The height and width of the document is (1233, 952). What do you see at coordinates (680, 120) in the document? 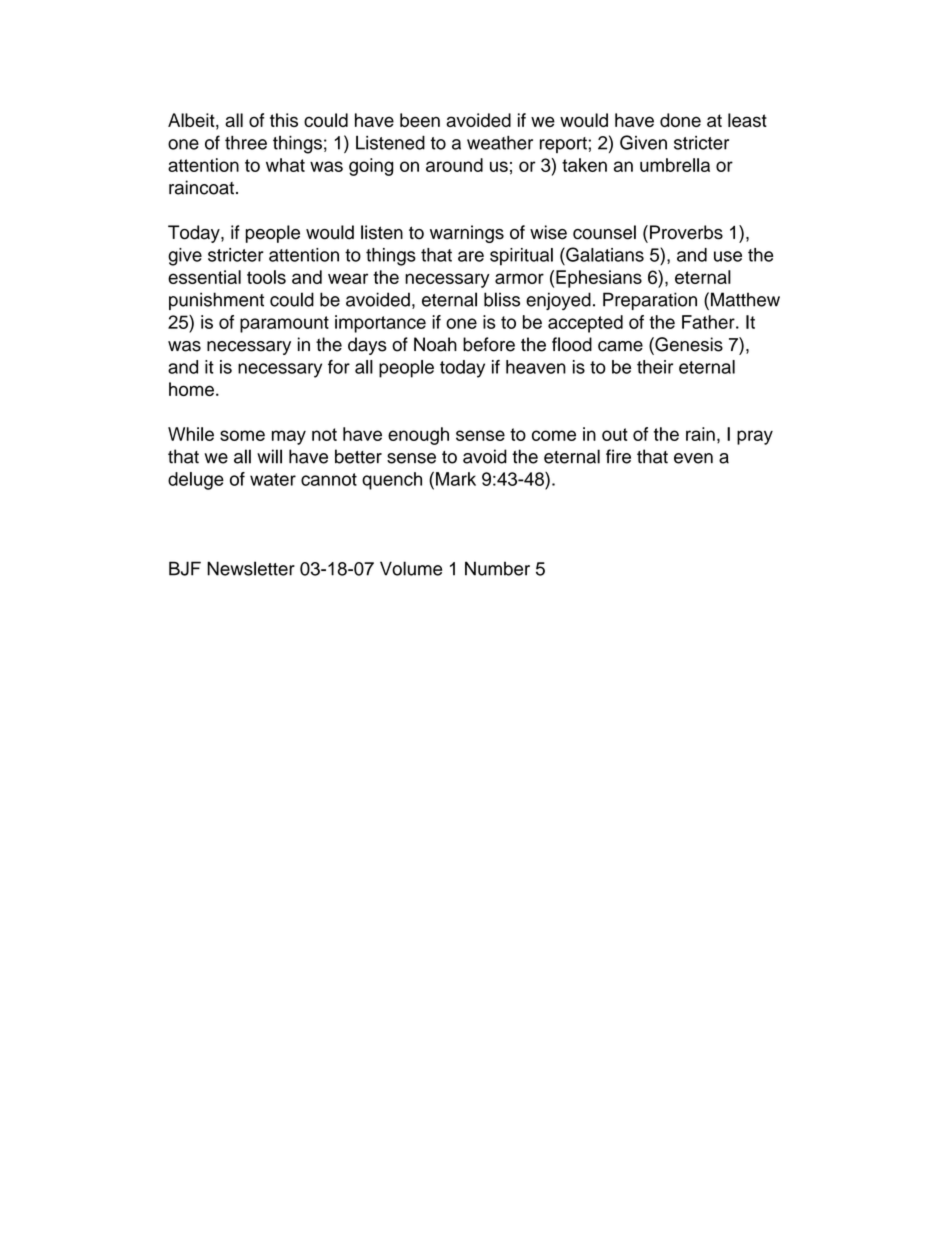
I see `done` at bounding box center [680, 120].
